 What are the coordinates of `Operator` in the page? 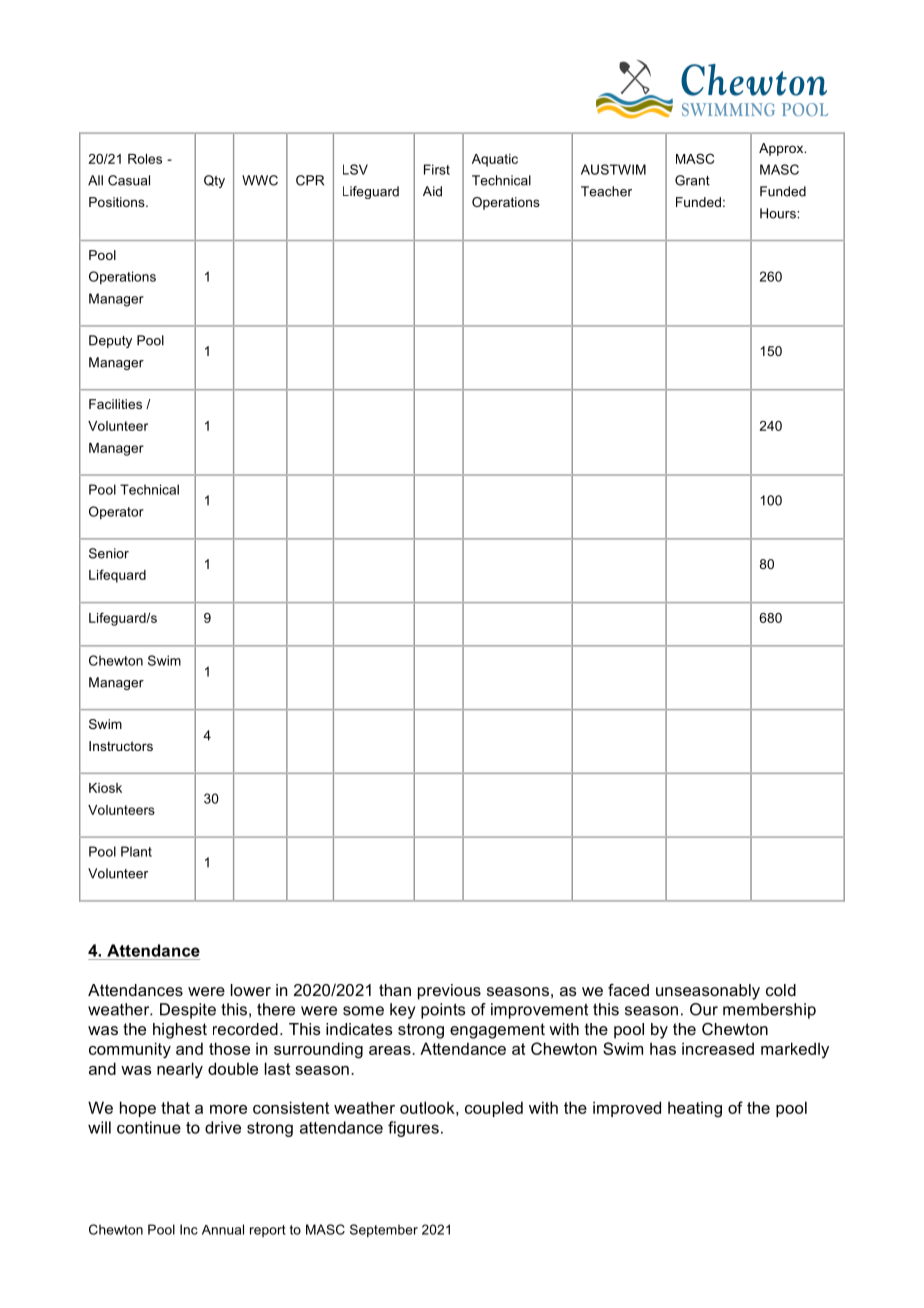 It's located at (116, 513).
